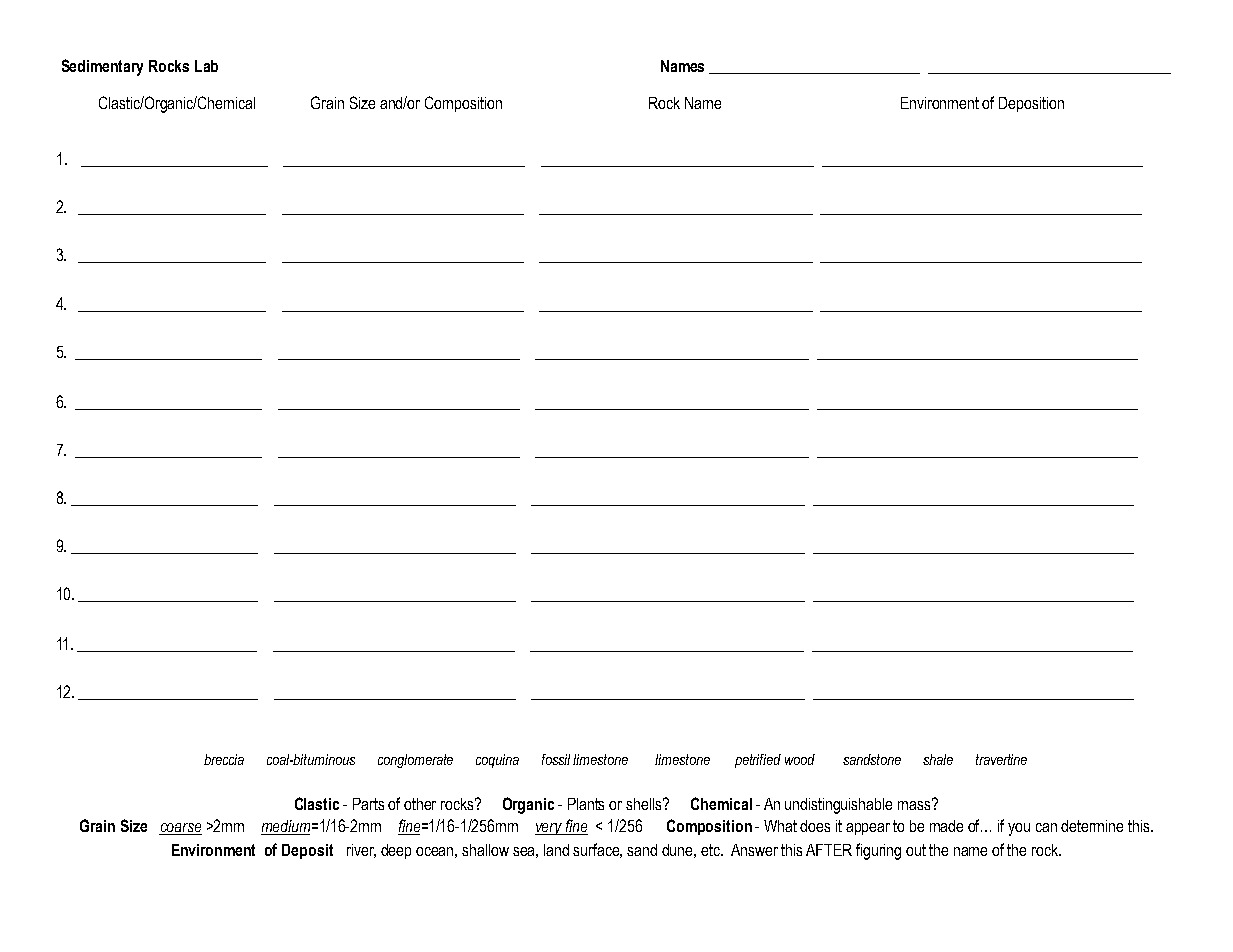 This document has height=952, width=1233. What do you see at coordinates (550, 829) in the document?
I see `very` at bounding box center [550, 829].
